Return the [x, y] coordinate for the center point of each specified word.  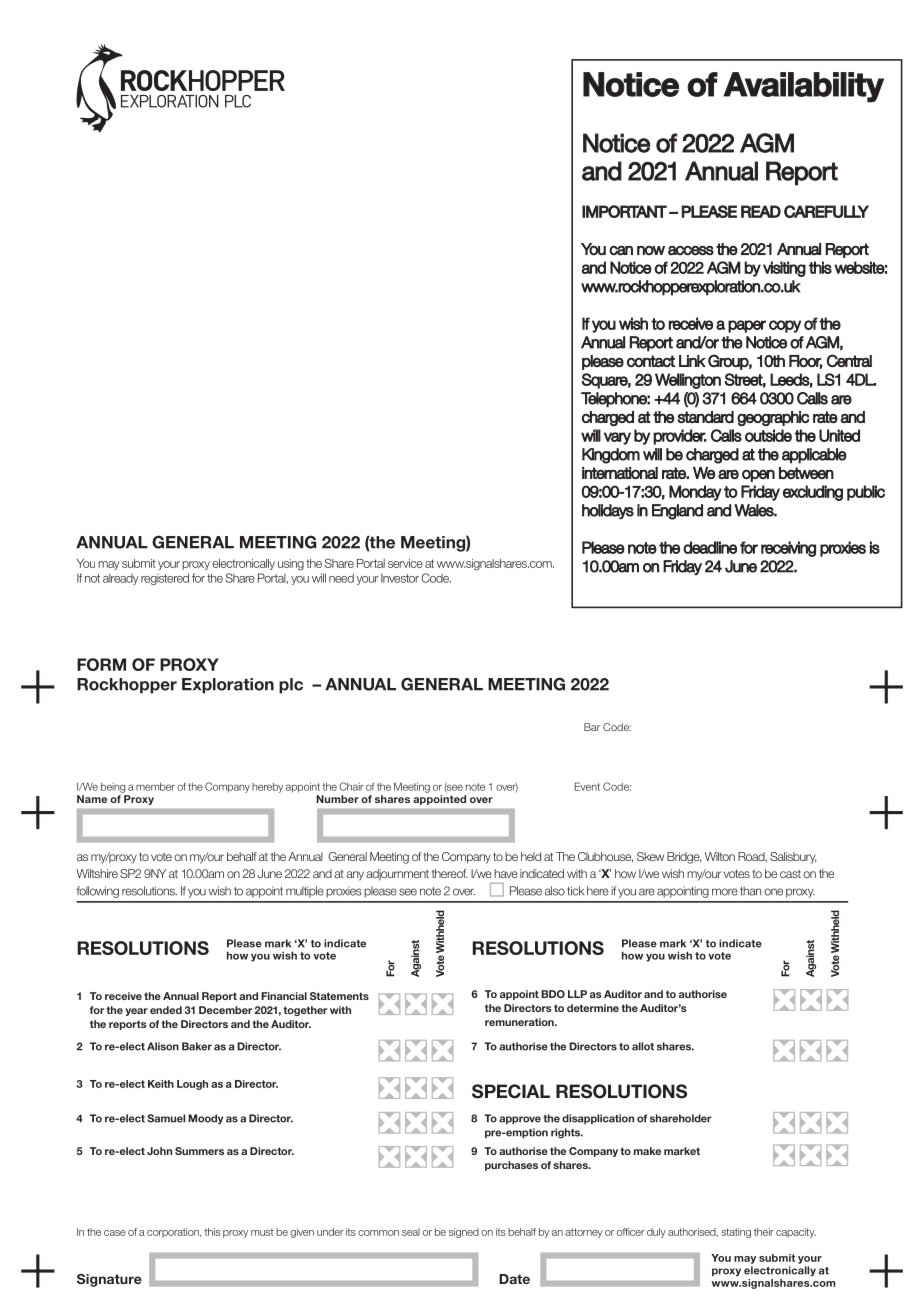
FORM [101, 664]
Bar [592, 727]
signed [464, 1233]
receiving [788, 549]
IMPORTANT [624, 211]
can [621, 251]
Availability [803, 87]
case [115, 1233]
